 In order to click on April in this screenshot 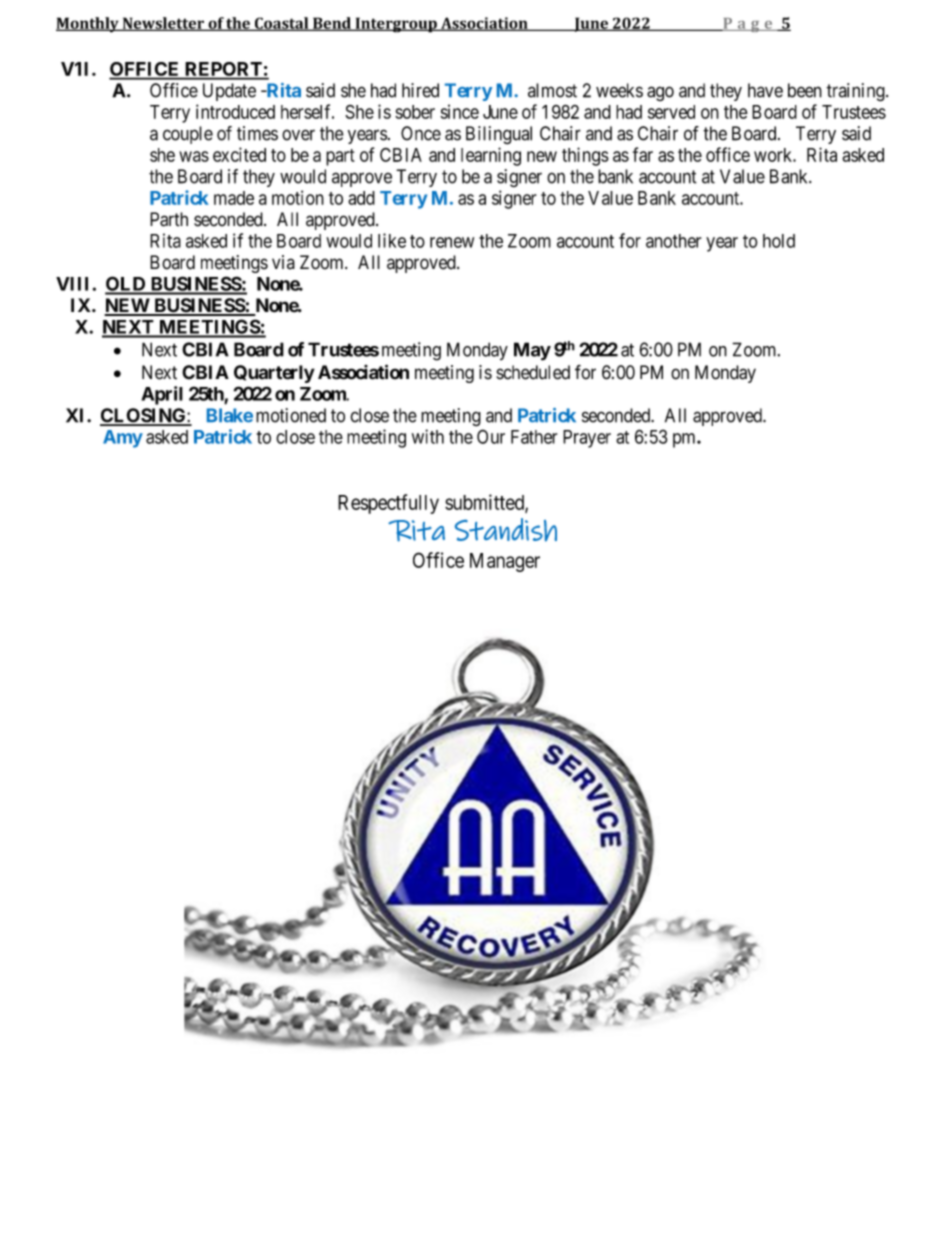, I will do `click(162, 395)`.
